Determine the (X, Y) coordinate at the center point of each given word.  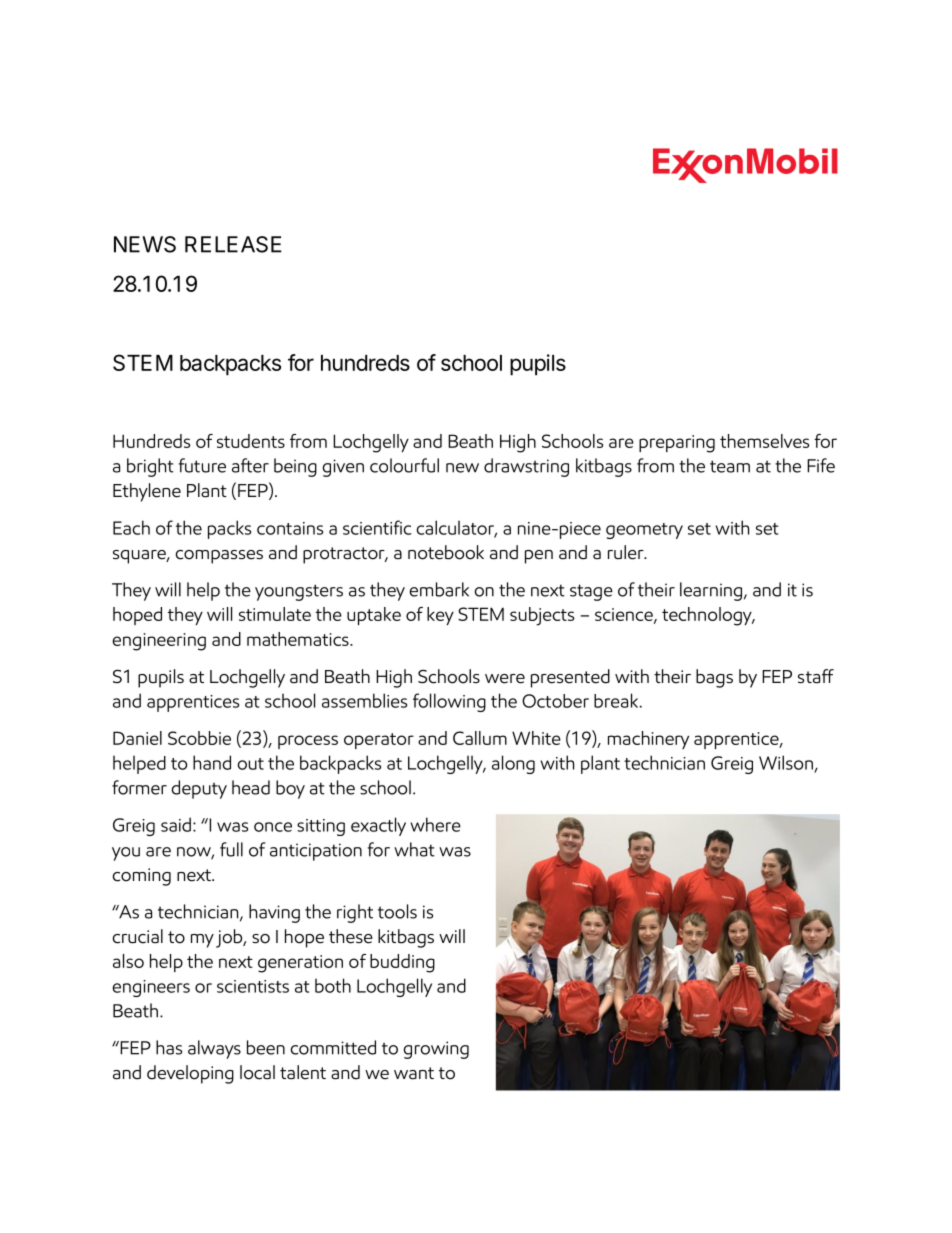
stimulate (275, 614)
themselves (764, 441)
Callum (480, 738)
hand (212, 762)
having (274, 913)
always (214, 1049)
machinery (648, 740)
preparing (677, 444)
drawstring (526, 467)
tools (397, 911)
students (251, 441)
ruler (627, 552)
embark (439, 589)
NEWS (145, 244)
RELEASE (233, 244)
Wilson (786, 762)
